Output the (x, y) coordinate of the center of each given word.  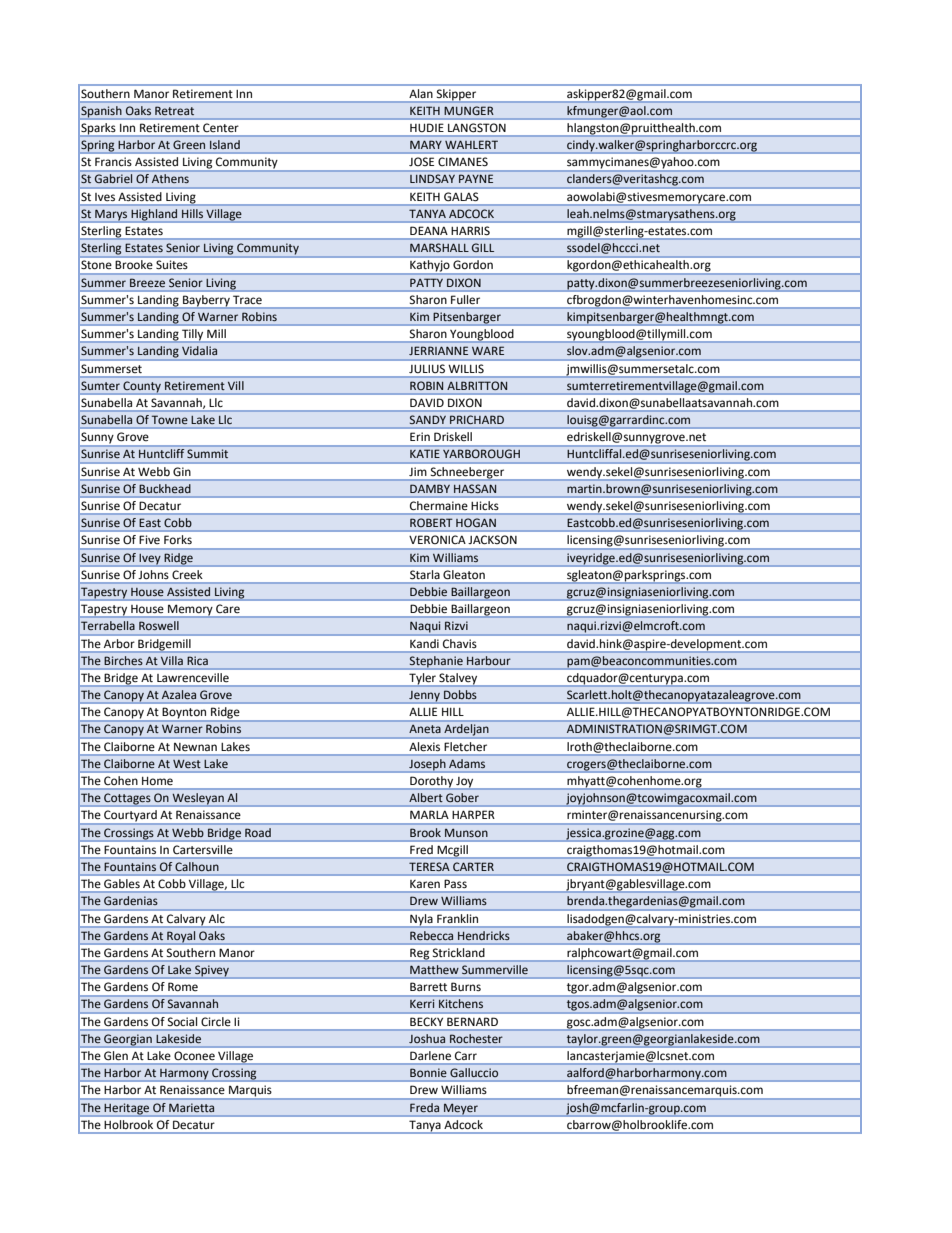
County (142, 388)
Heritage (127, 1109)
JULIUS (427, 368)
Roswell (159, 625)
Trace (247, 300)
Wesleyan (198, 800)
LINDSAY (432, 178)
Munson (466, 833)
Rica (198, 661)
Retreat (174, 111)
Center (220, 127)
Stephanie (436, 662)
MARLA (429, 814)
